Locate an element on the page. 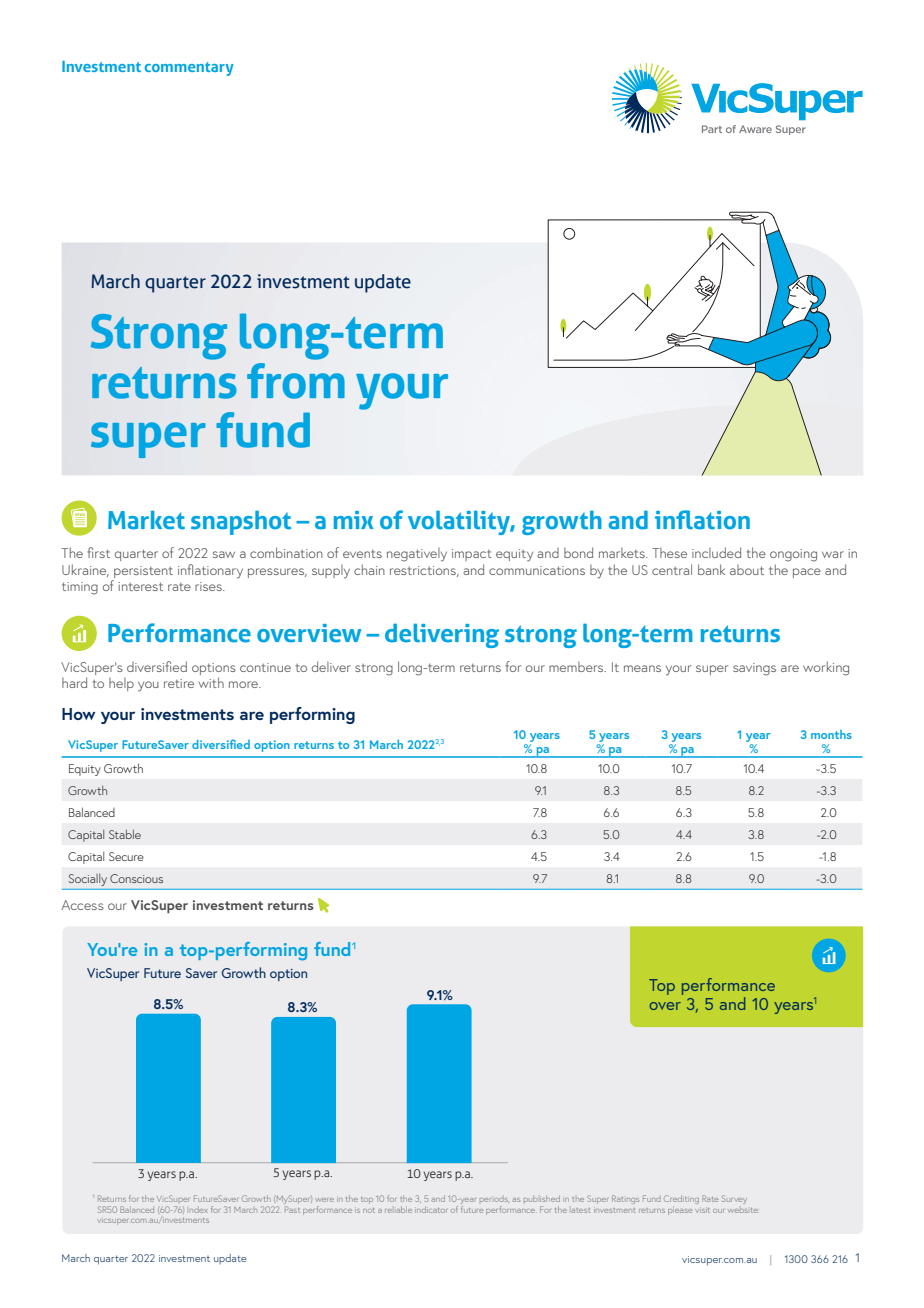  commentary is located at coordinates (189, 69).
